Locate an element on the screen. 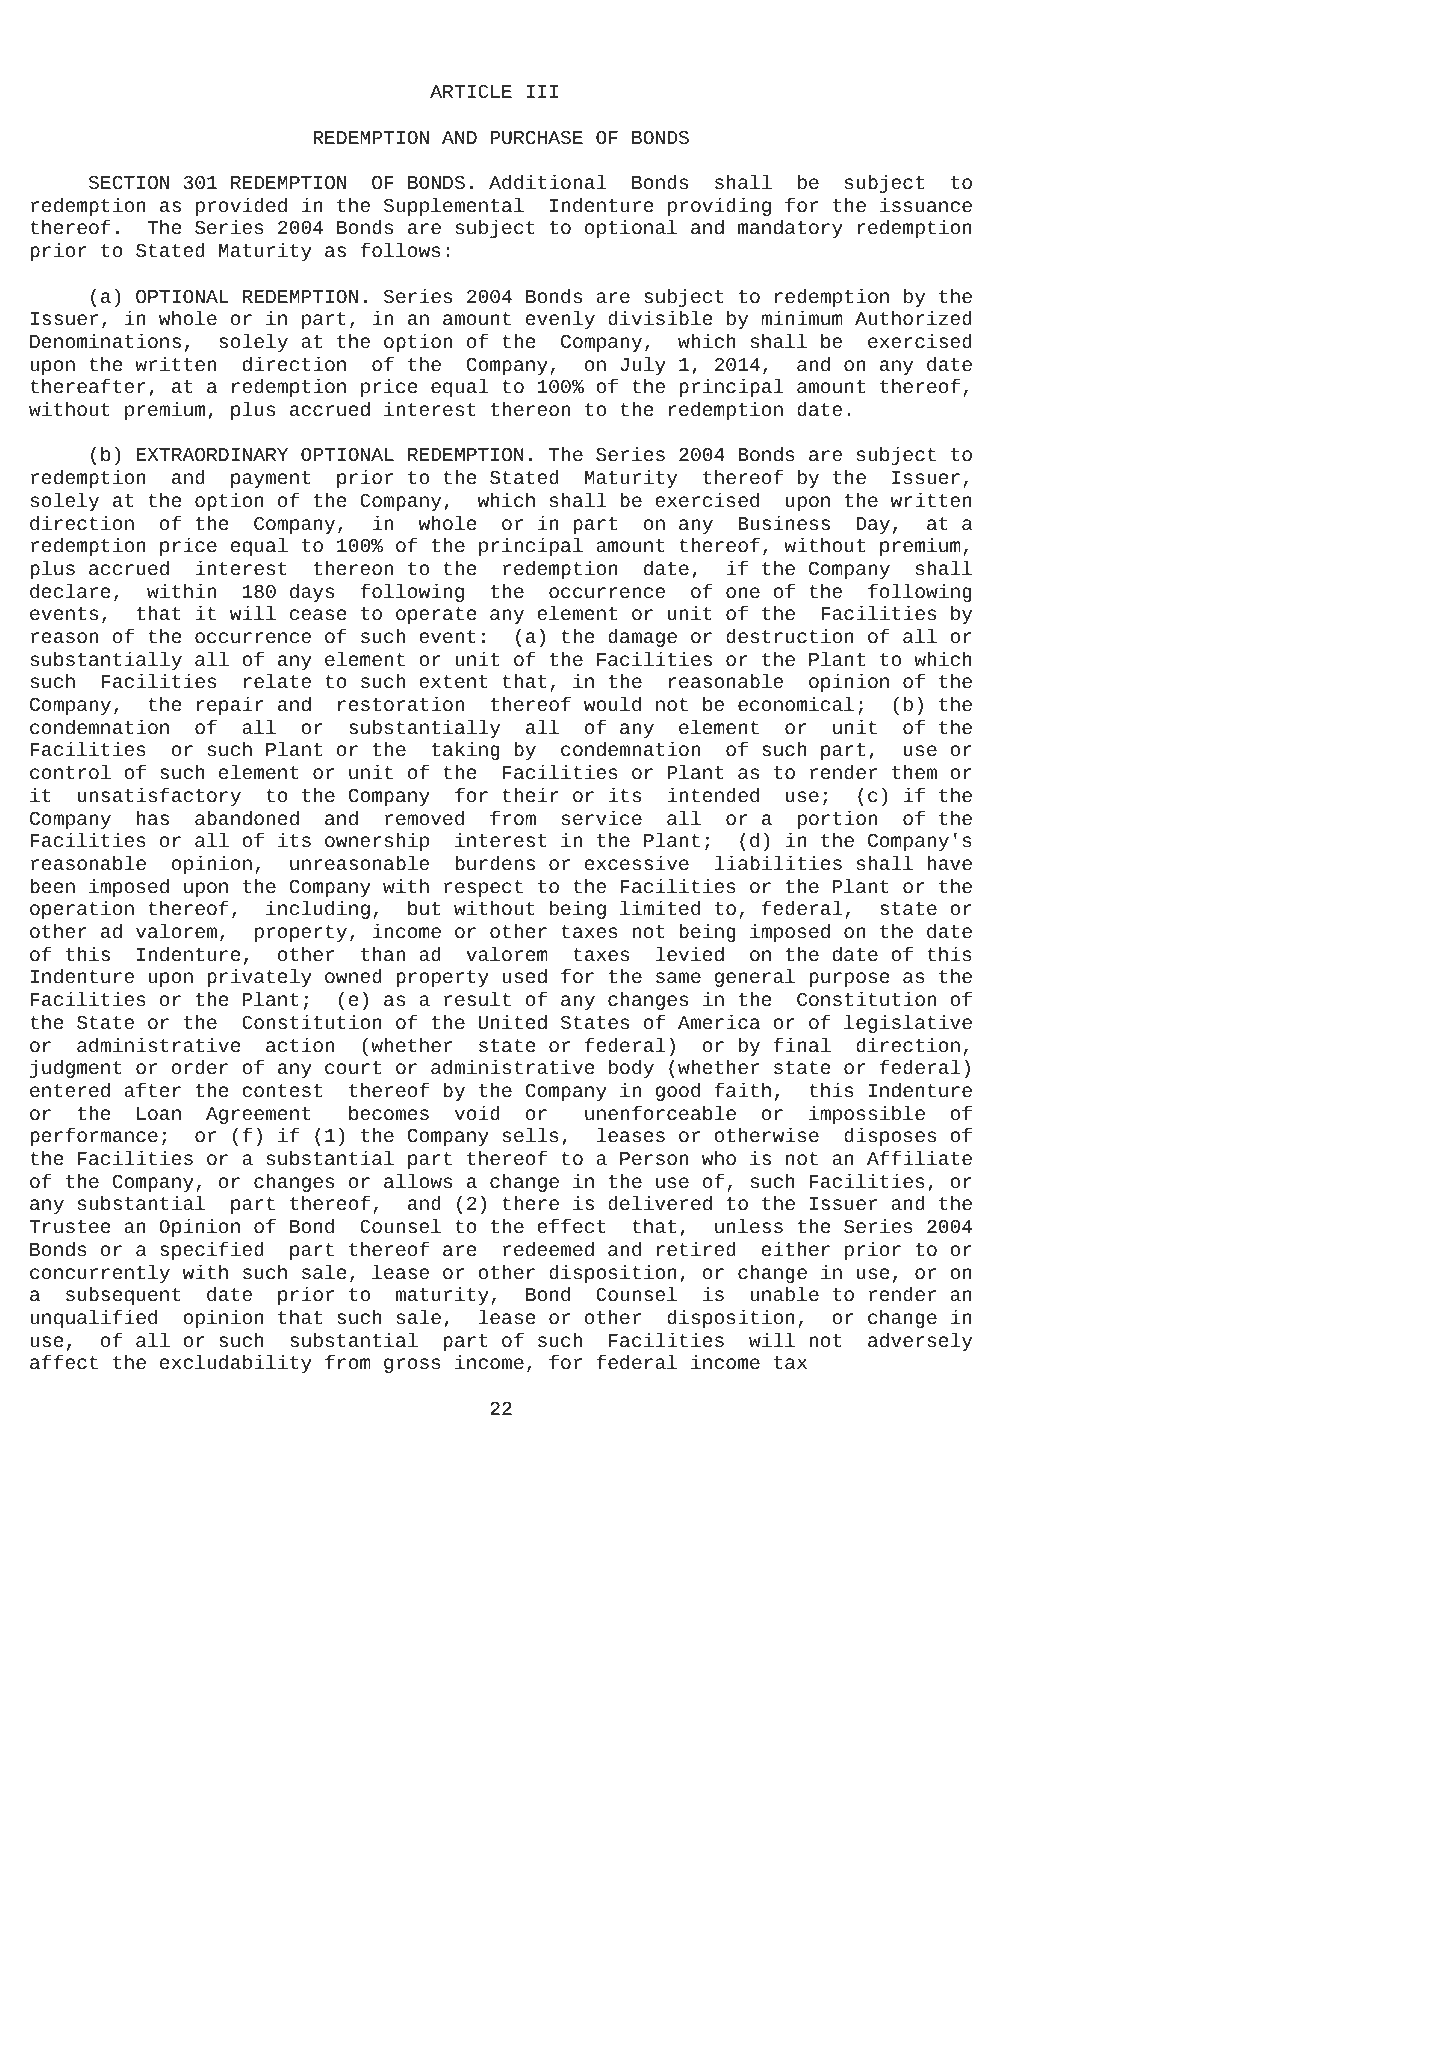  PURCHASE is located at coordinates (536, 137).
